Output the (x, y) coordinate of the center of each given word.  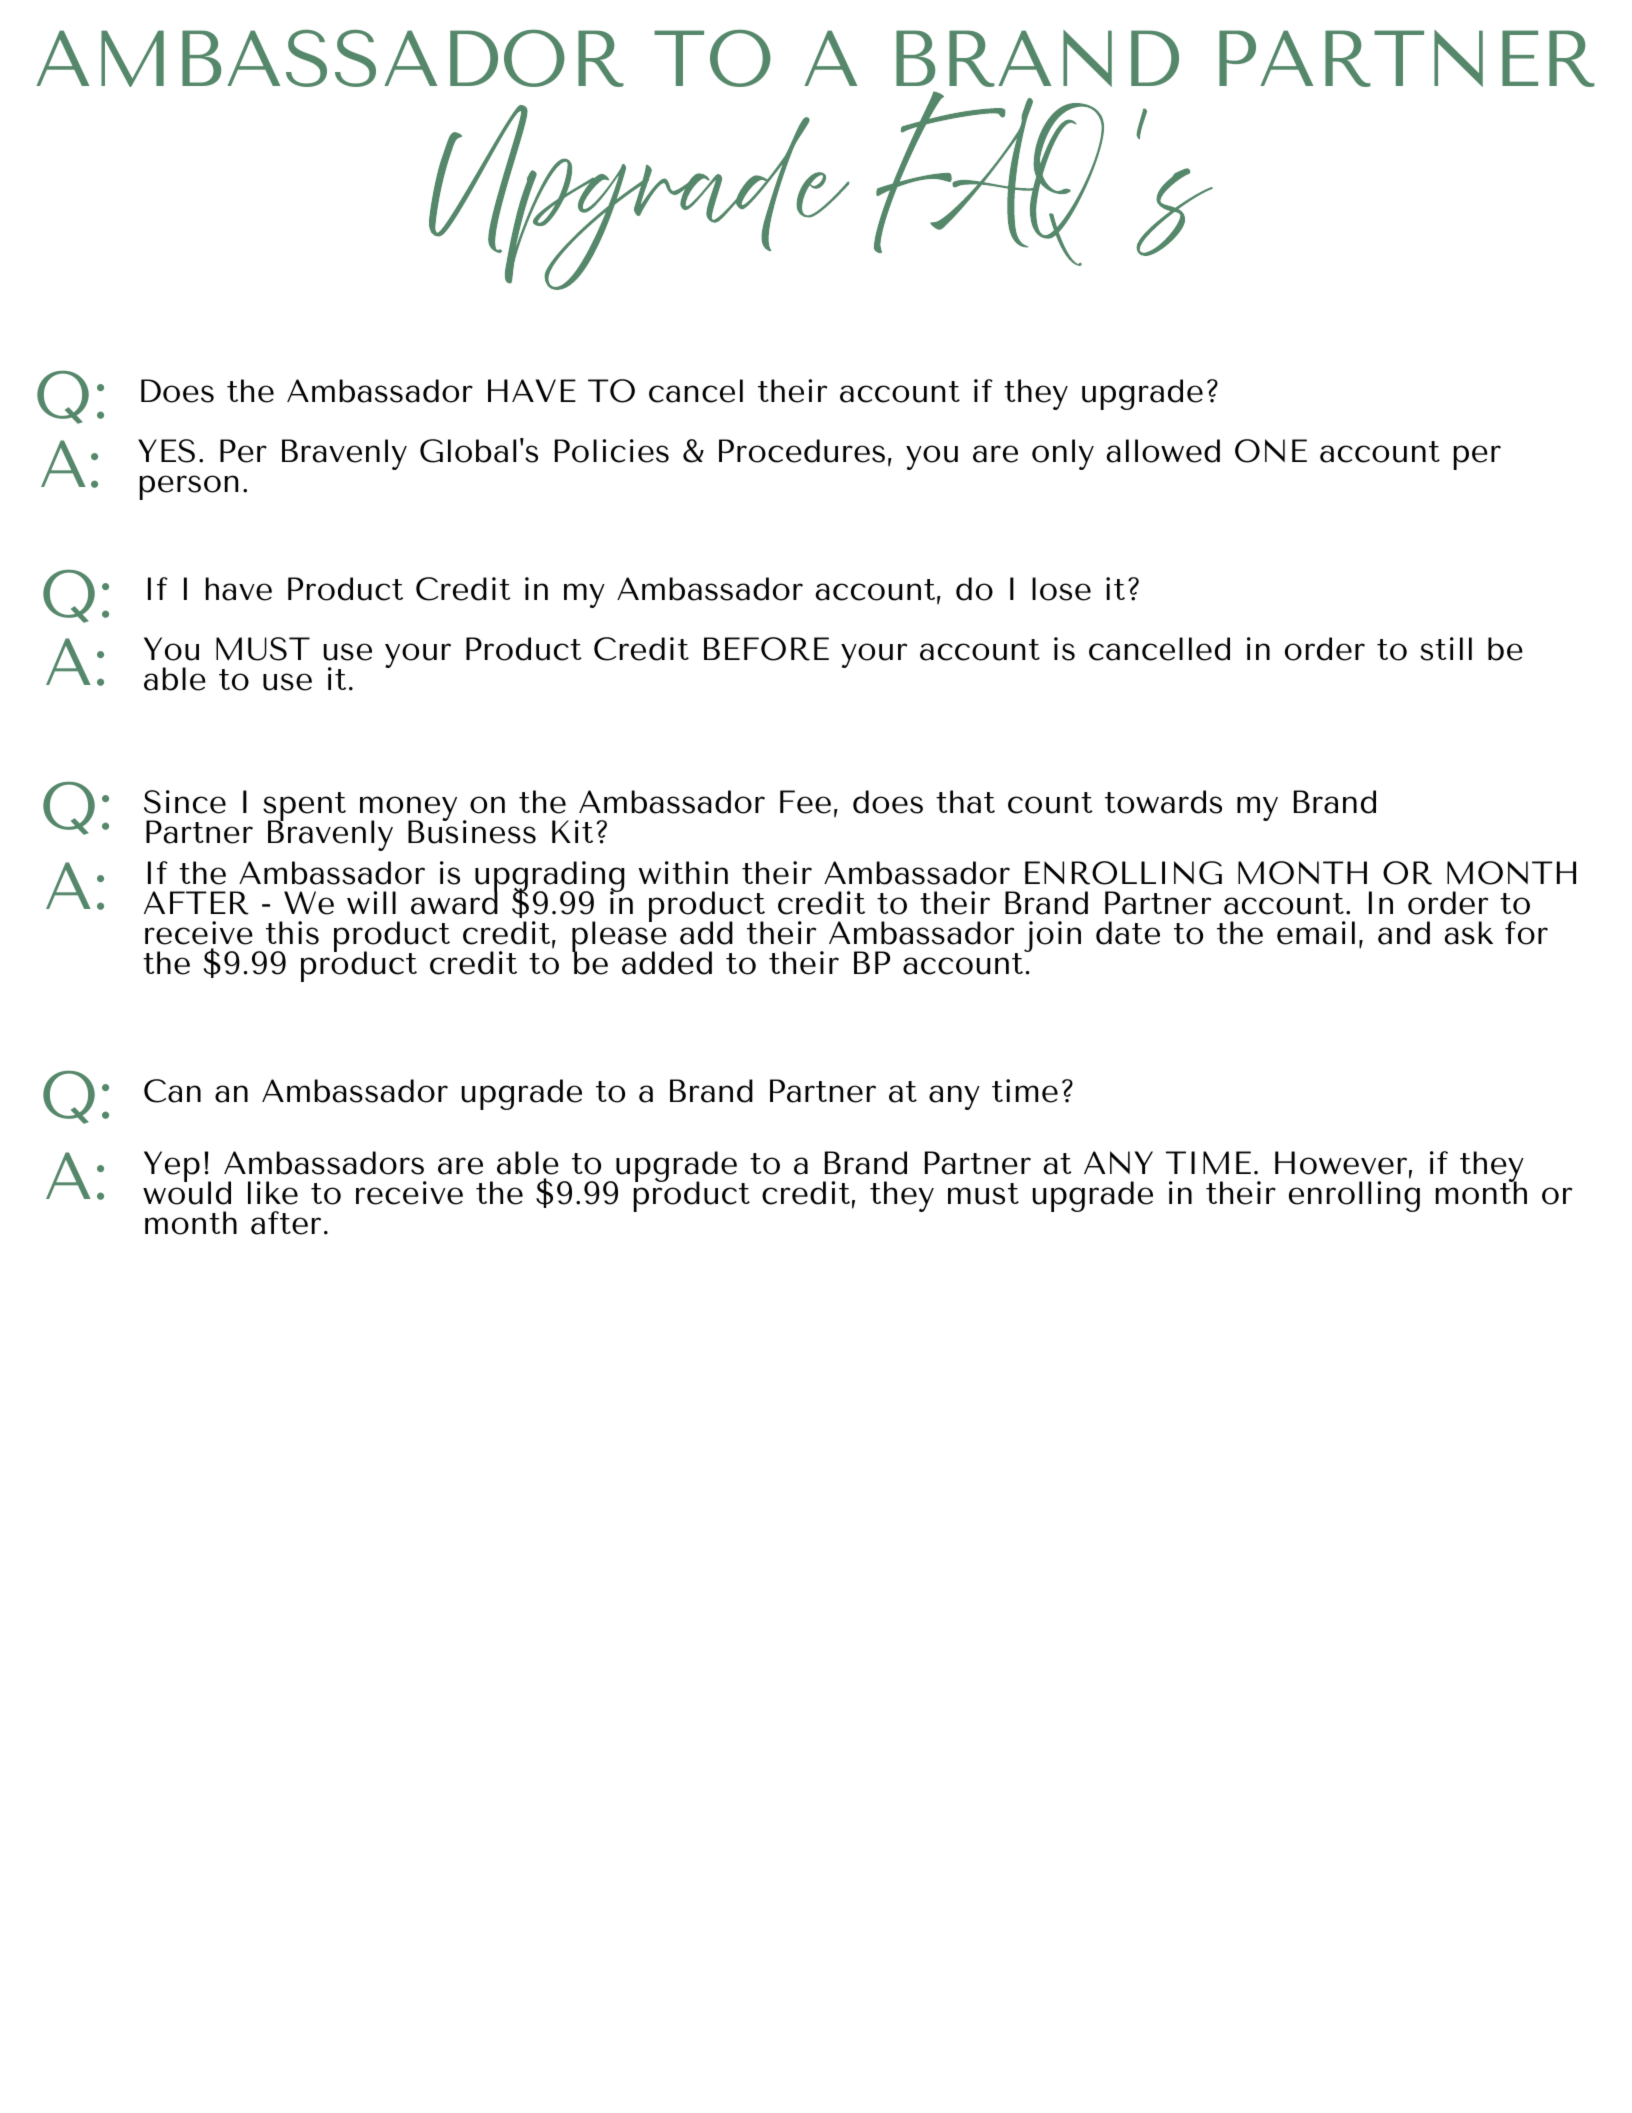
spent (304, 807)
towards (1163, 802)
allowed (1163, 451)
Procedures (802, 451)
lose (1061, 589)
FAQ (989, 178)
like (273, 1193)
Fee (805, 802)
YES (166, 451)
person (189, 487)
